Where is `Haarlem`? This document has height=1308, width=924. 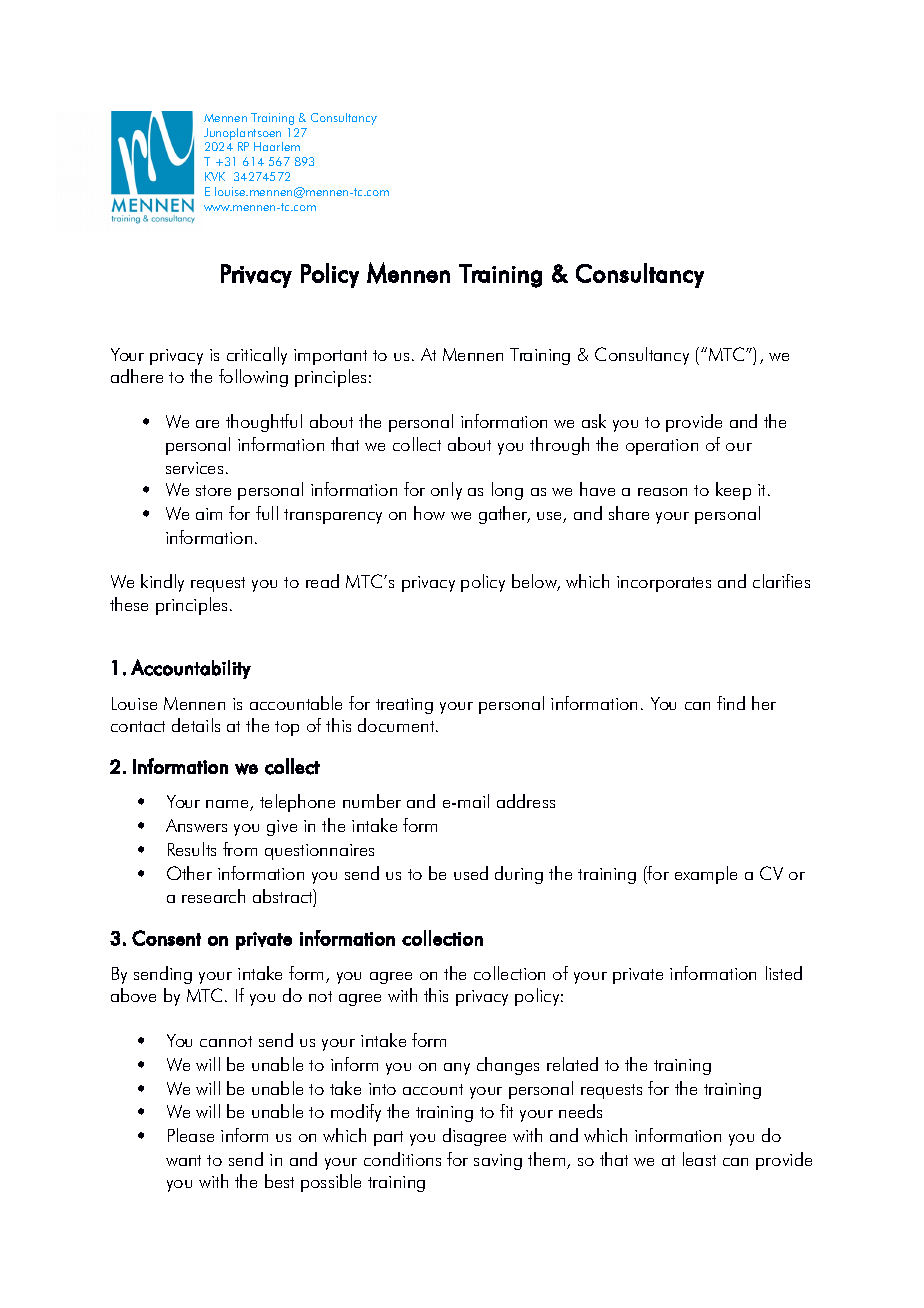 Haarlem is located at coordinates (277, 146).
